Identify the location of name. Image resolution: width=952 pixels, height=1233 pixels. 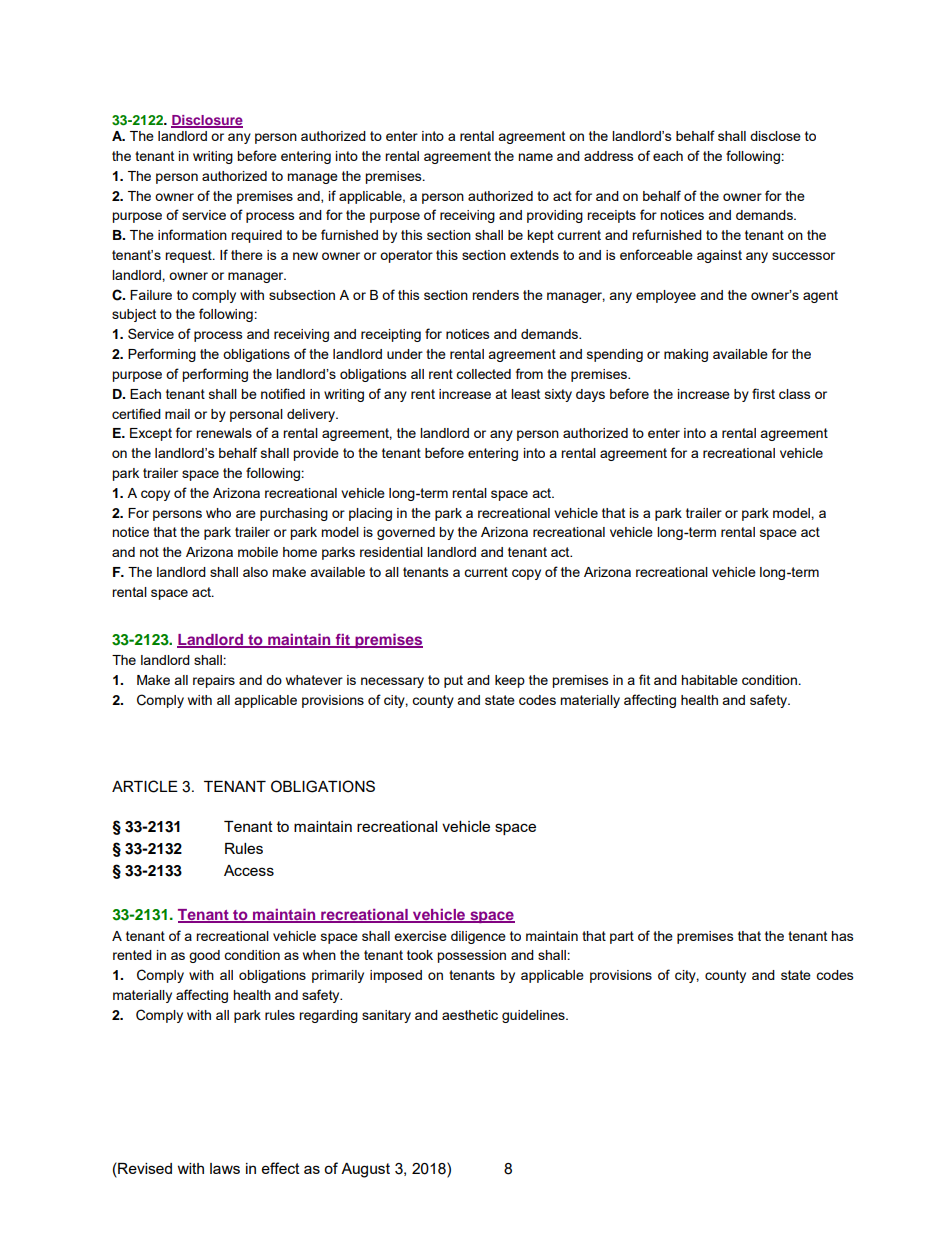
(535, 157).
